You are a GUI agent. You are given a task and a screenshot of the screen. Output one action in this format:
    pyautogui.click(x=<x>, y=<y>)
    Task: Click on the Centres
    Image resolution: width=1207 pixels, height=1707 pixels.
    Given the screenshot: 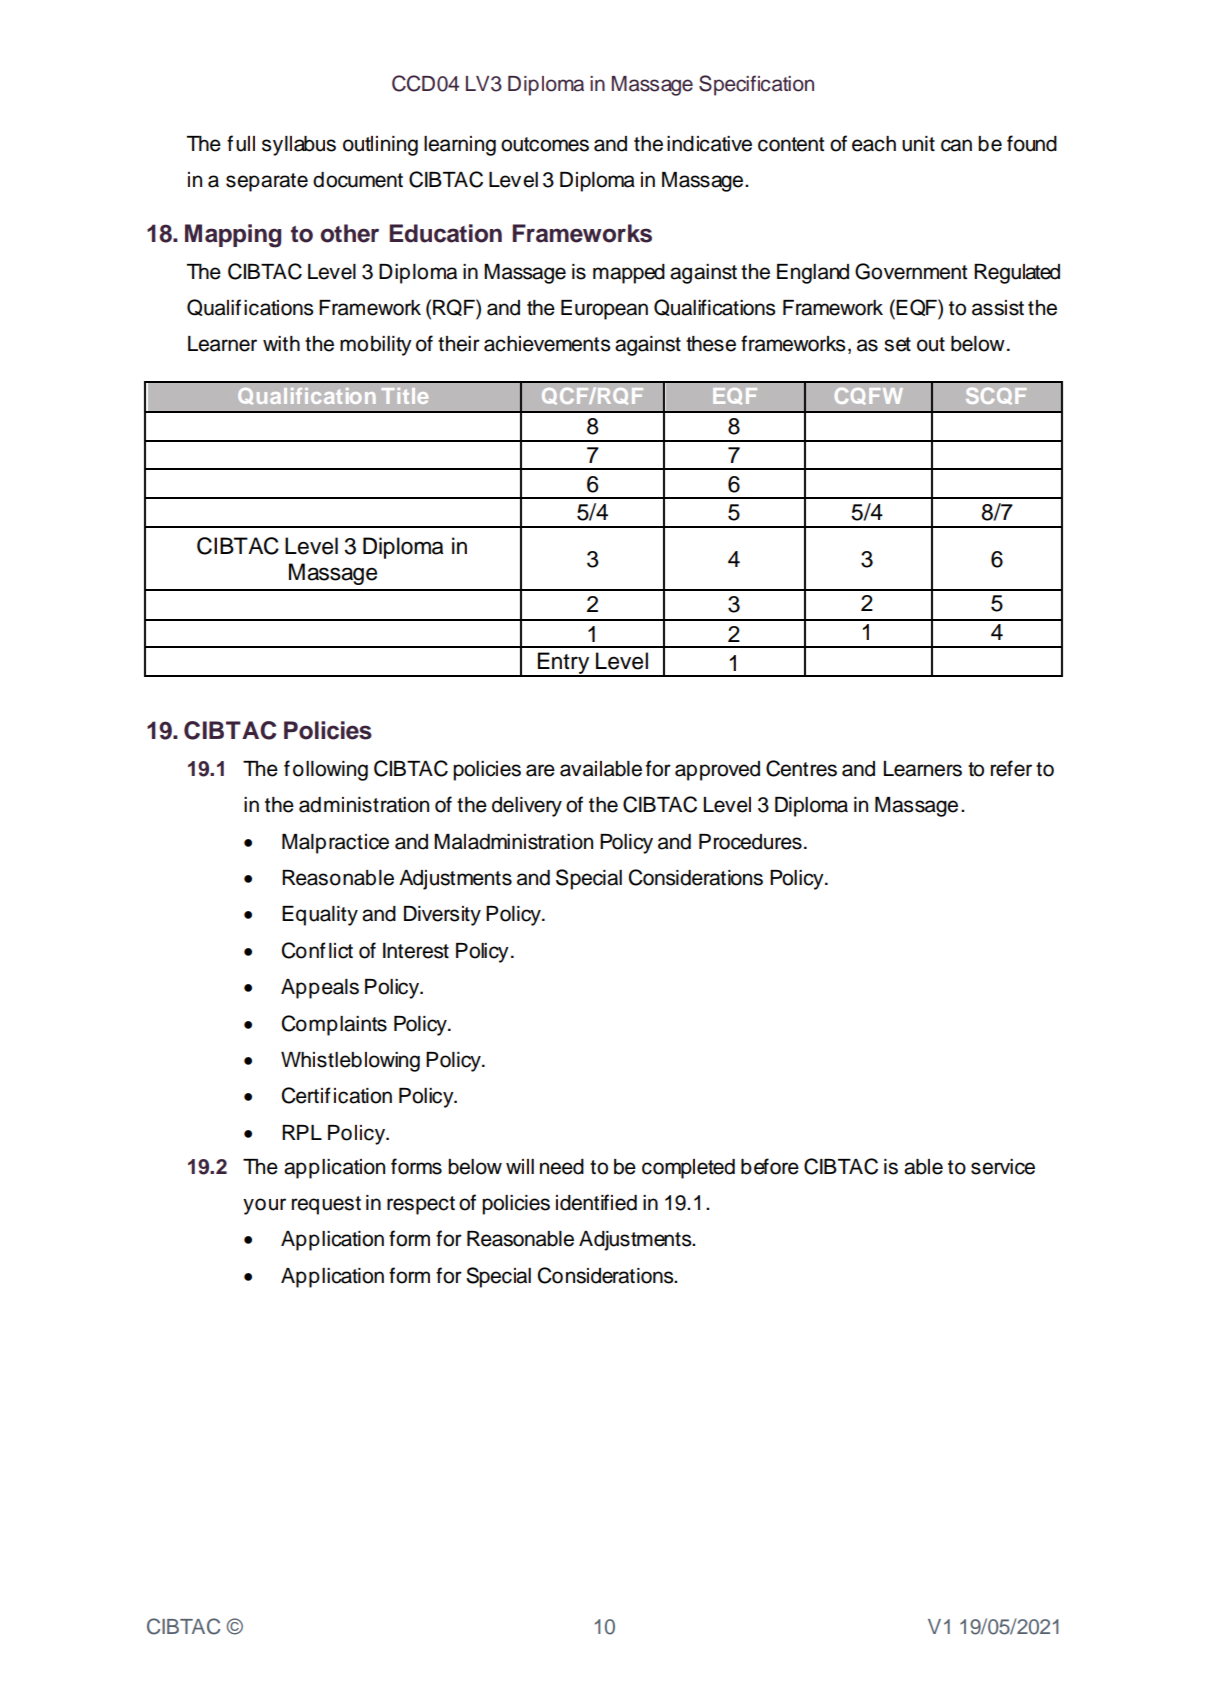 What is the action you would take?
    pyautogui.click(x=801, y=768)
